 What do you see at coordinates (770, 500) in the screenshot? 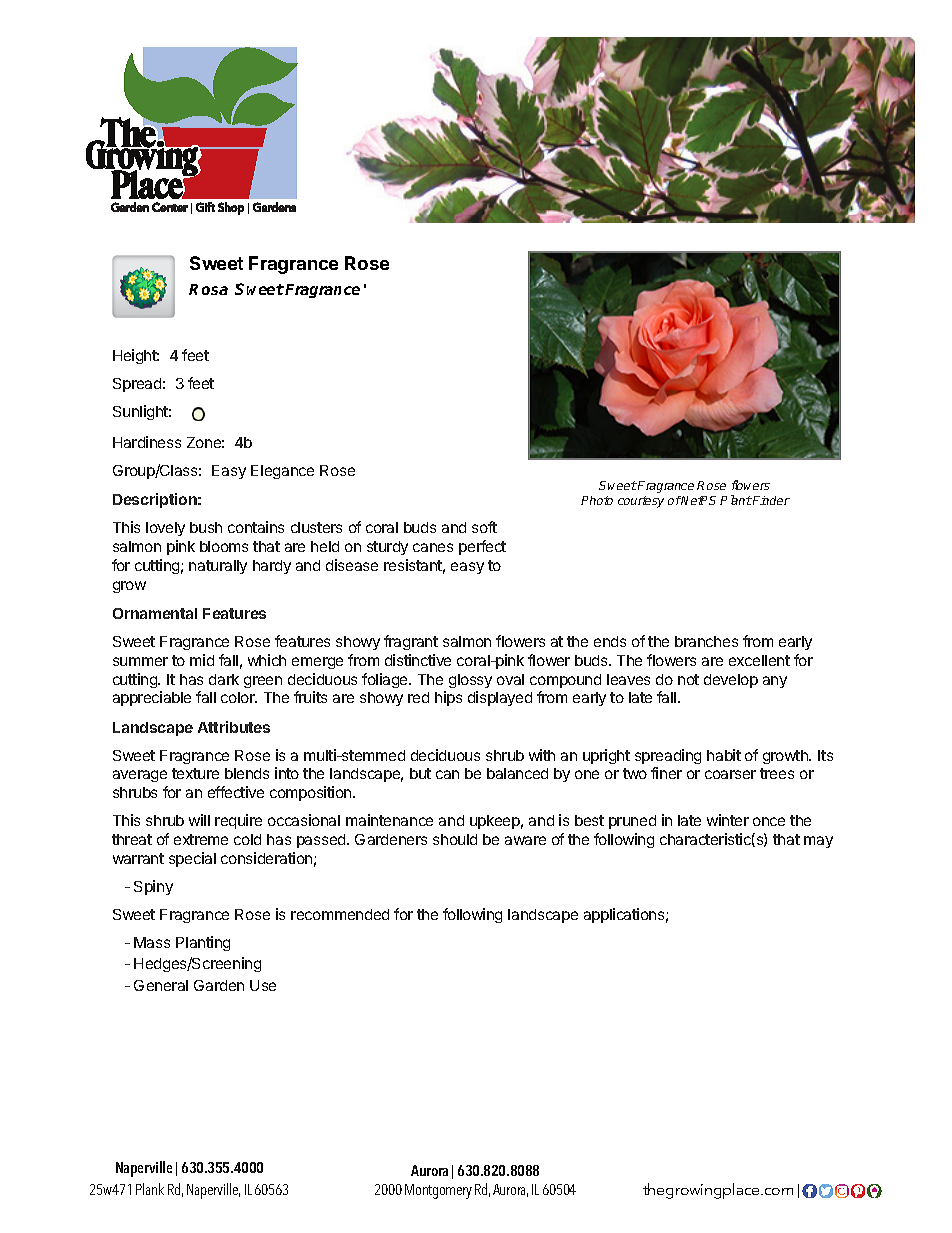
I see `Finder` at bounding box center [770, 500].
